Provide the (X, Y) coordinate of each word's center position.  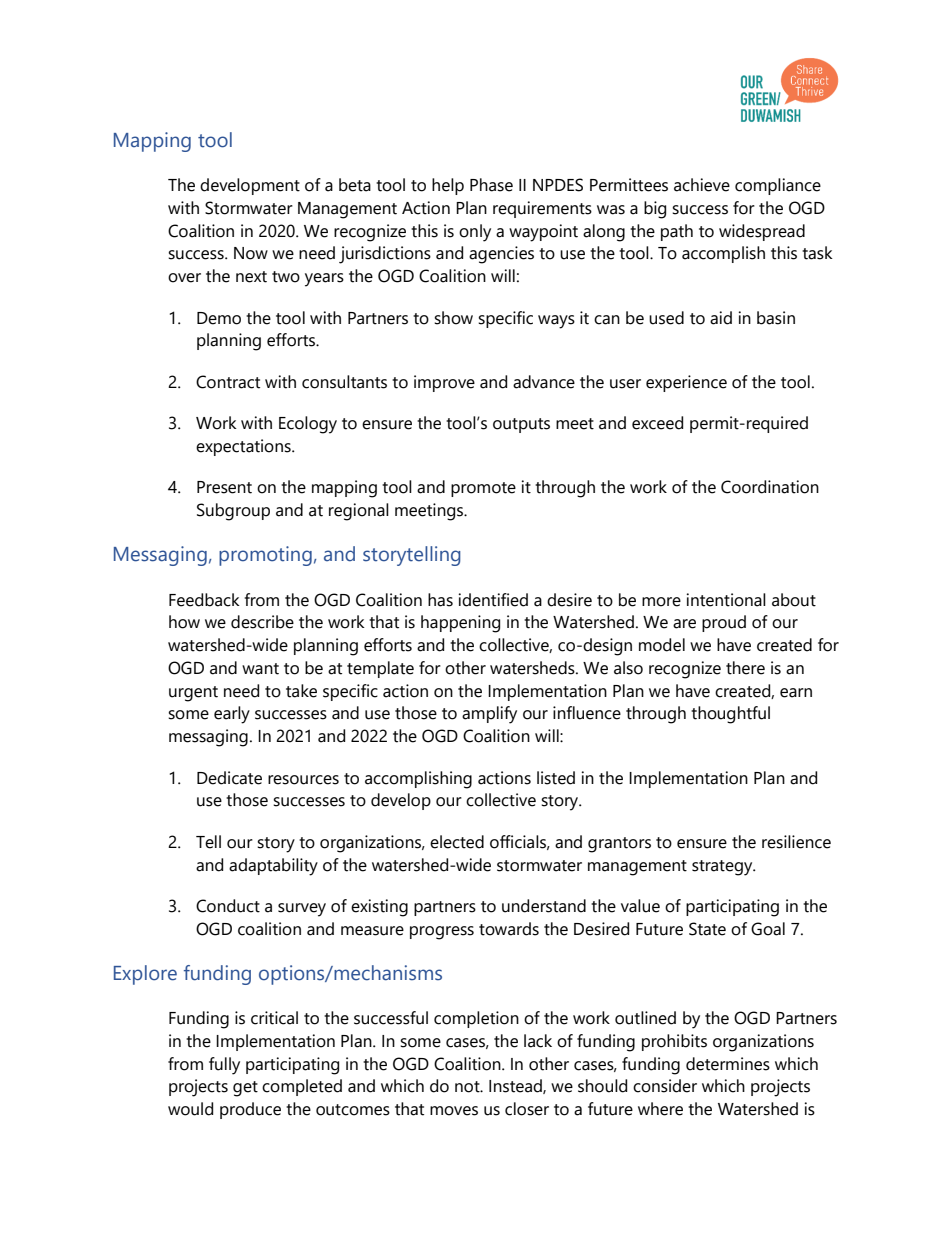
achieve (702, 185)
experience (686, 383)
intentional (726, 600)
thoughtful (730, 715)
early (232, 715)
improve (444, 383)
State (707, 929)
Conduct (228, 906)
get (245, 1089)
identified (493, 600)
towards (509, 929)
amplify (489, 715)
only (475, 233)
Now (251, 253)
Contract (228, 382)
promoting (265, 556)
